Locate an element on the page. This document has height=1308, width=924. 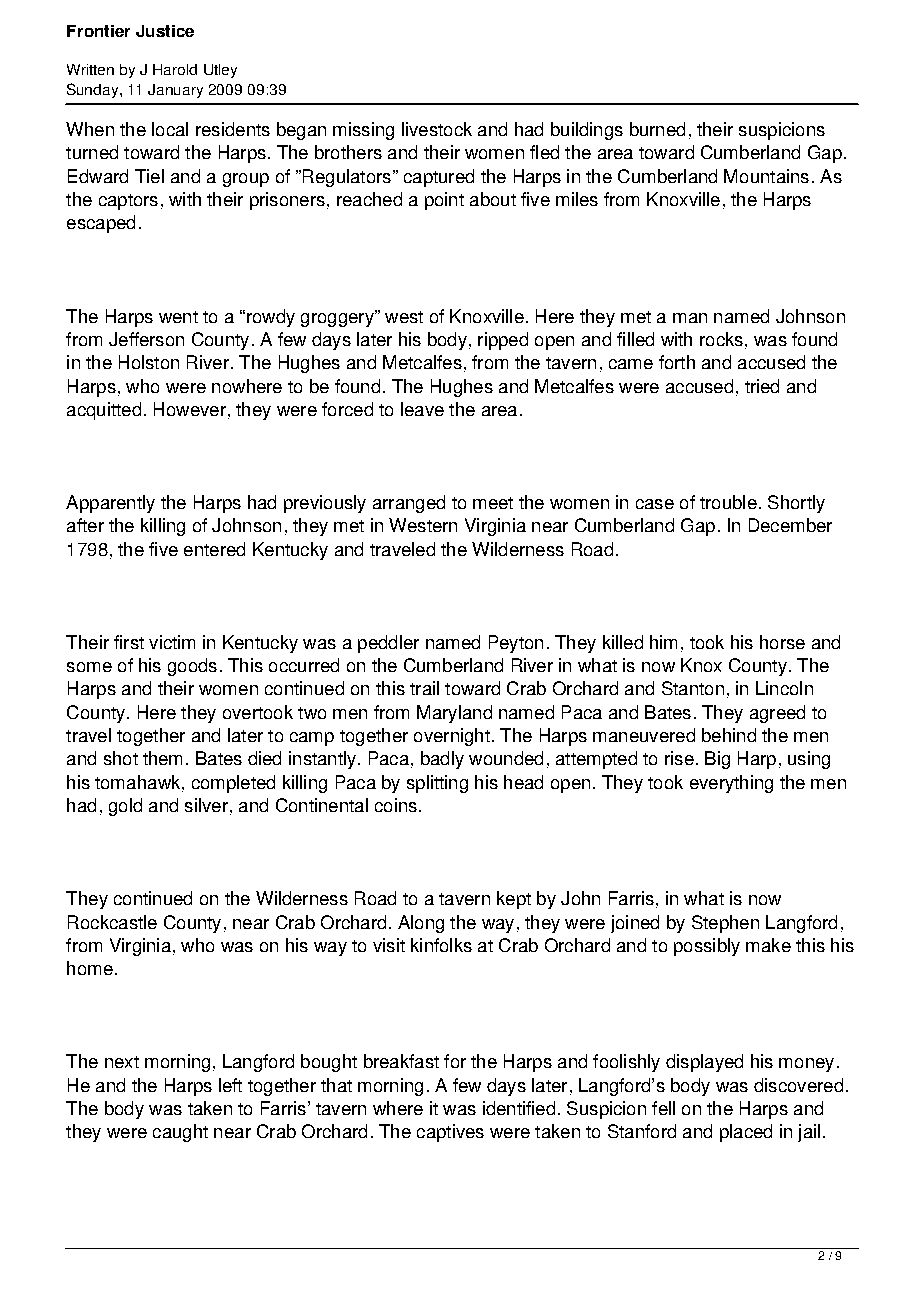
livestock is located at coordinates (437, 129).
